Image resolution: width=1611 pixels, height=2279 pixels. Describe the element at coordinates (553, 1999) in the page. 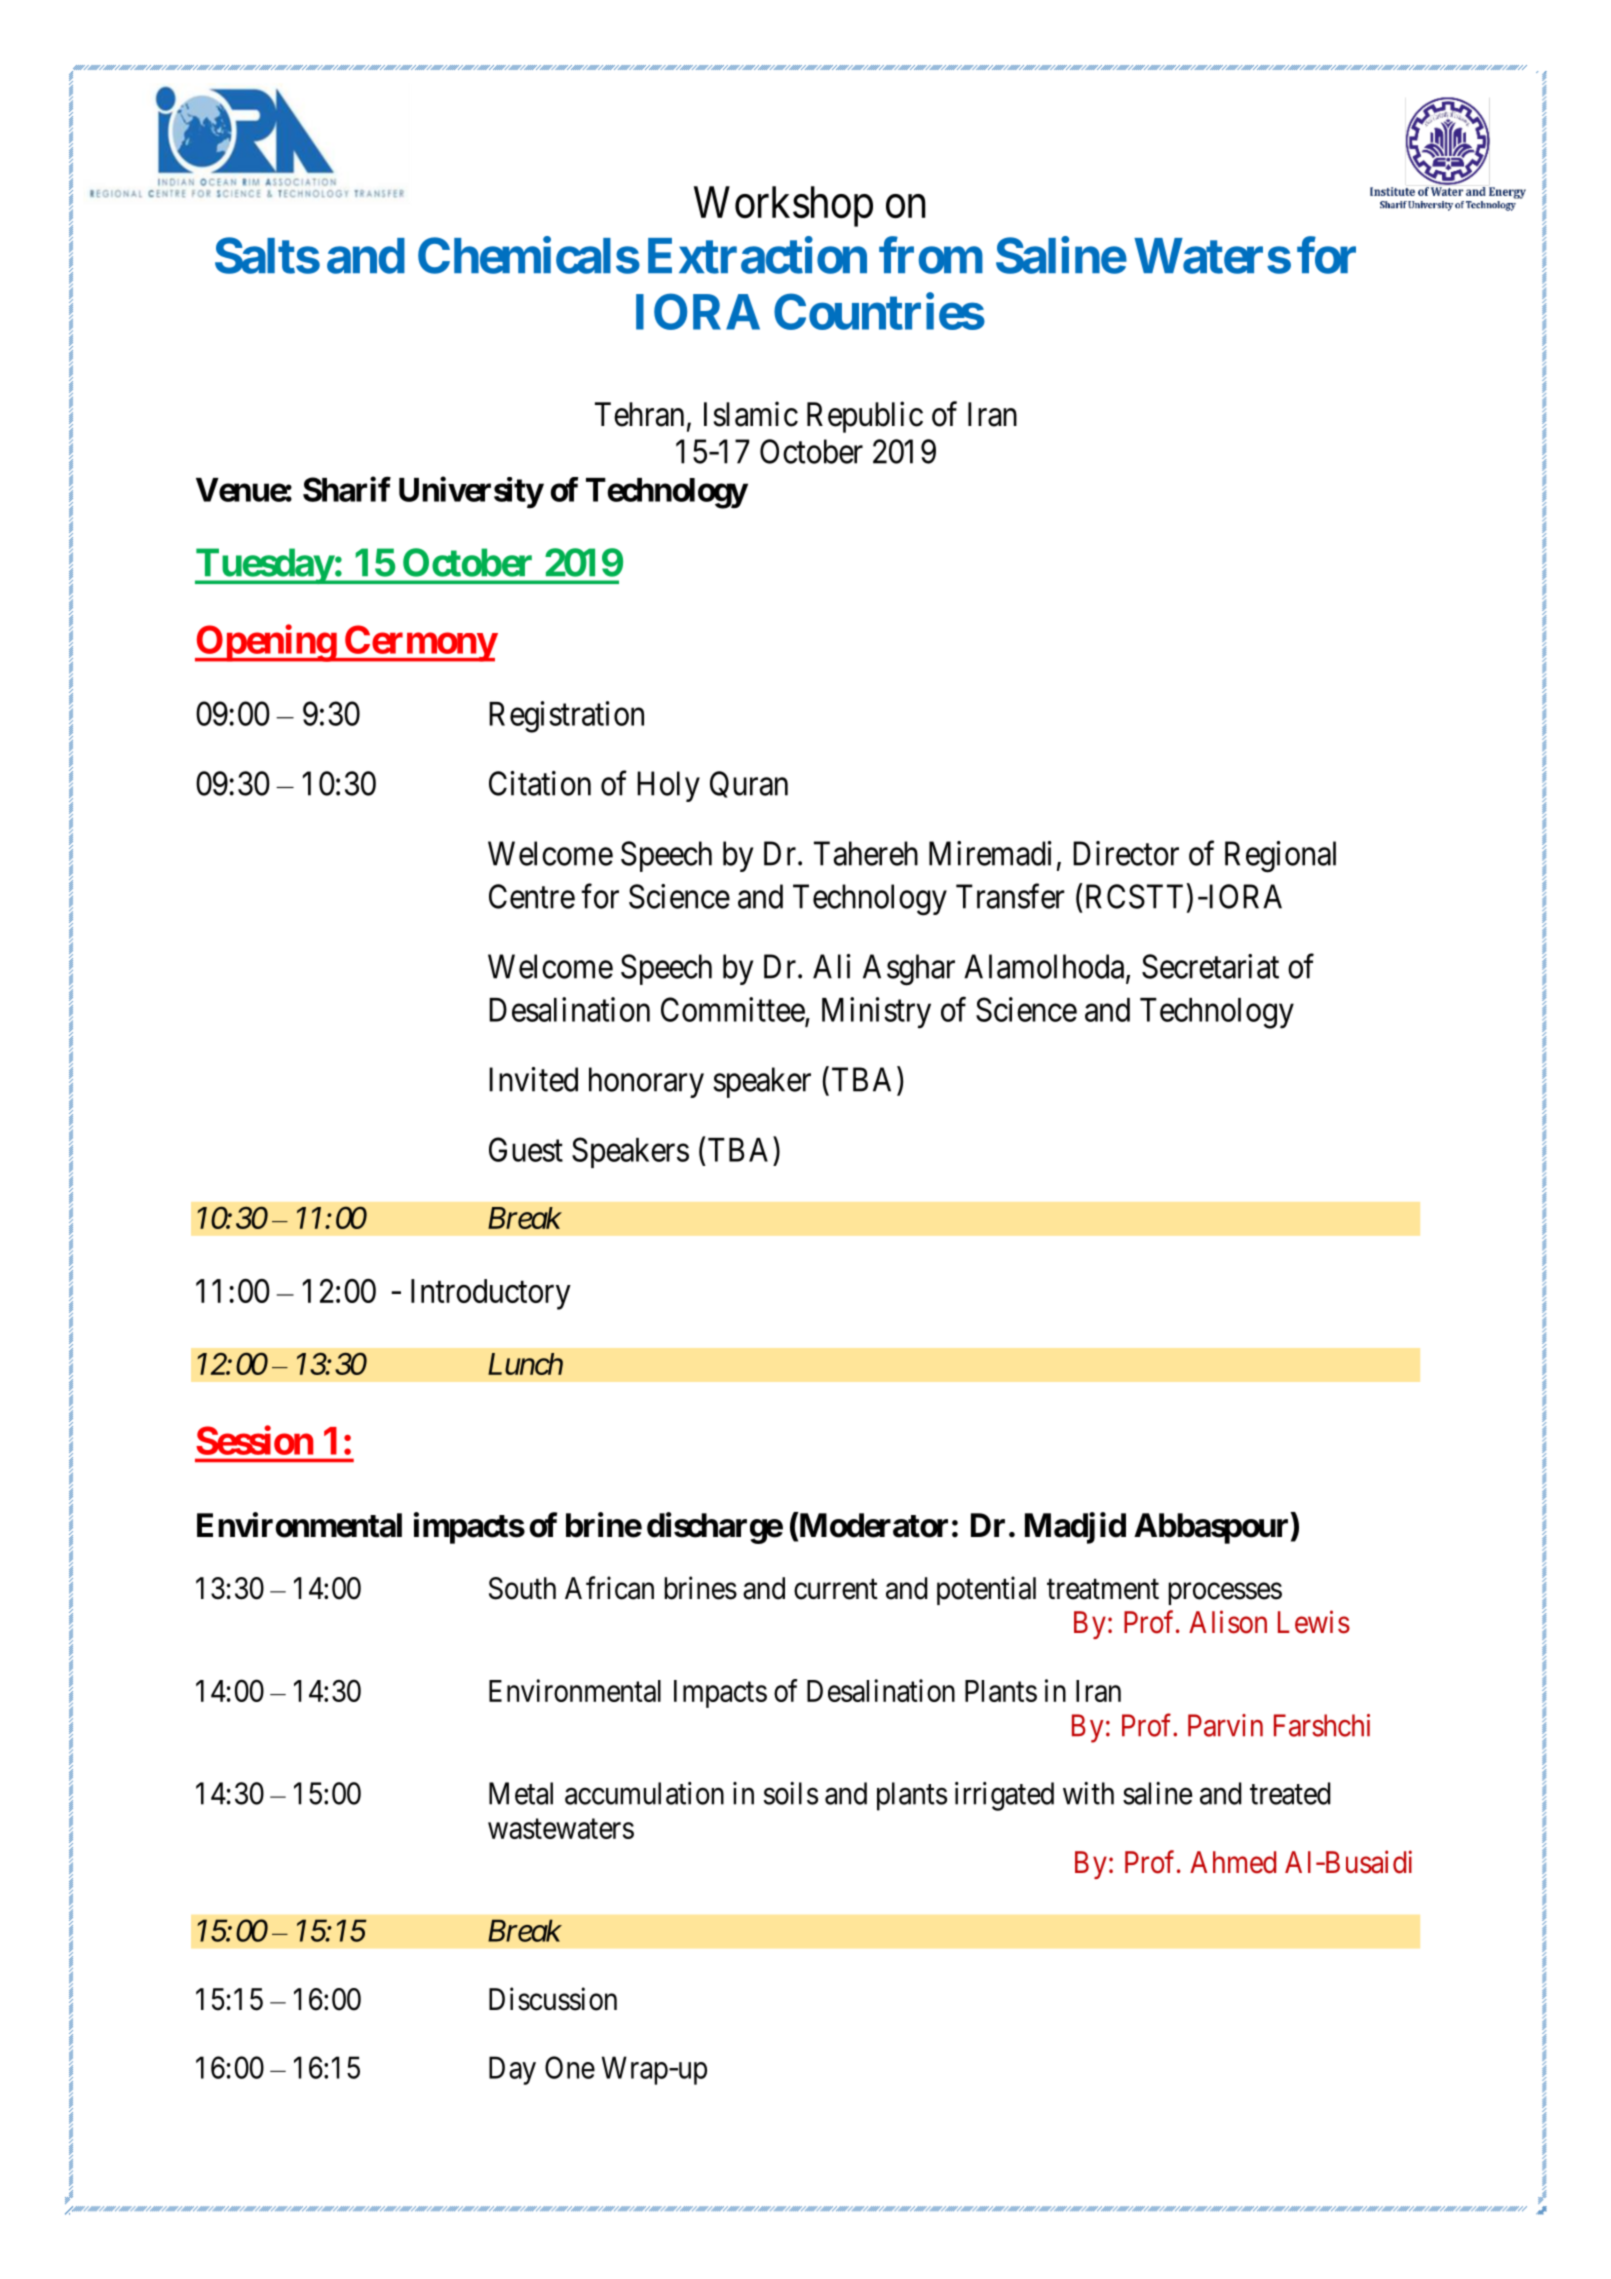

I see `Discussion` at that location.
